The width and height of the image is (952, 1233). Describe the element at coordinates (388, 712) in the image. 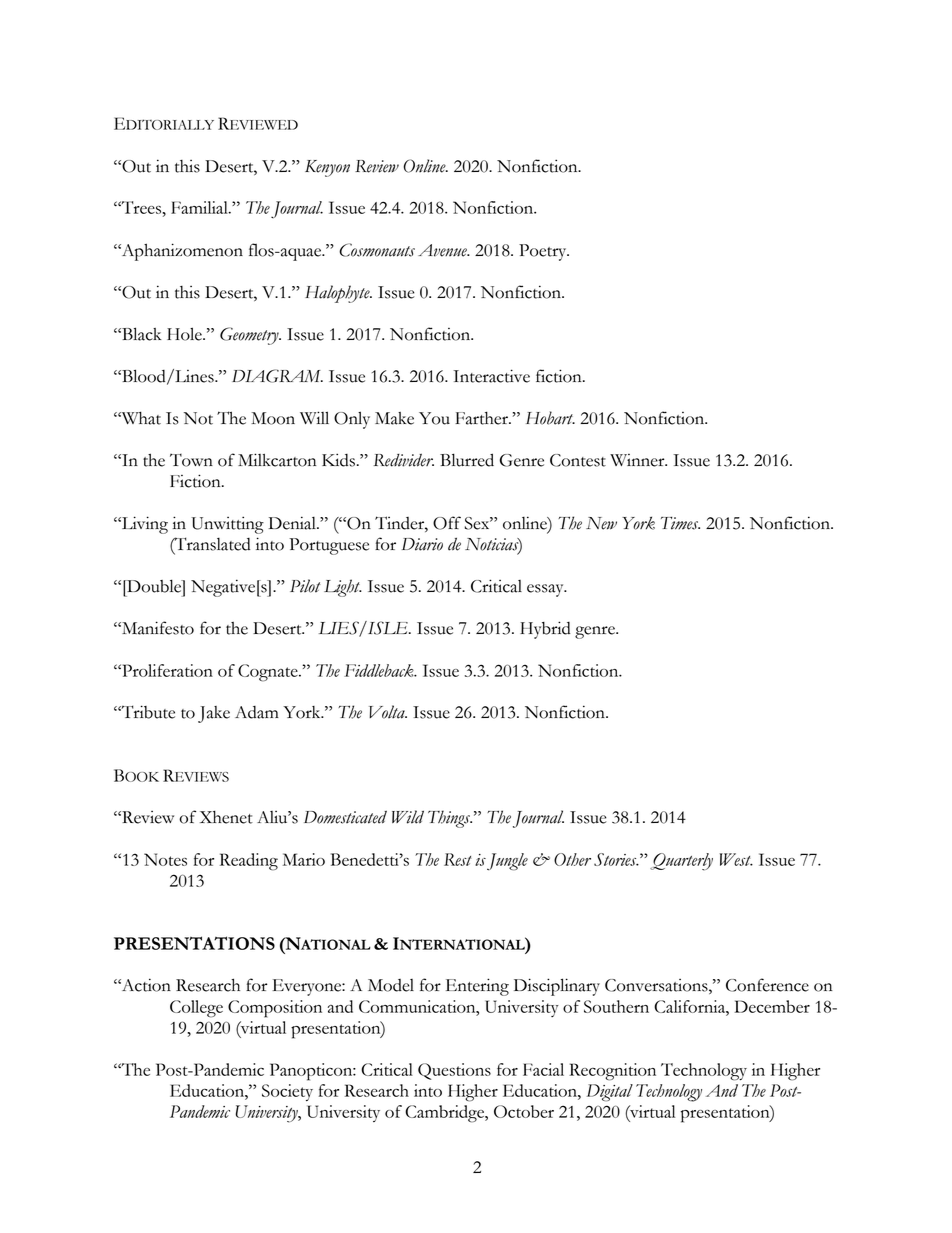

I see `Volta` at that location.
